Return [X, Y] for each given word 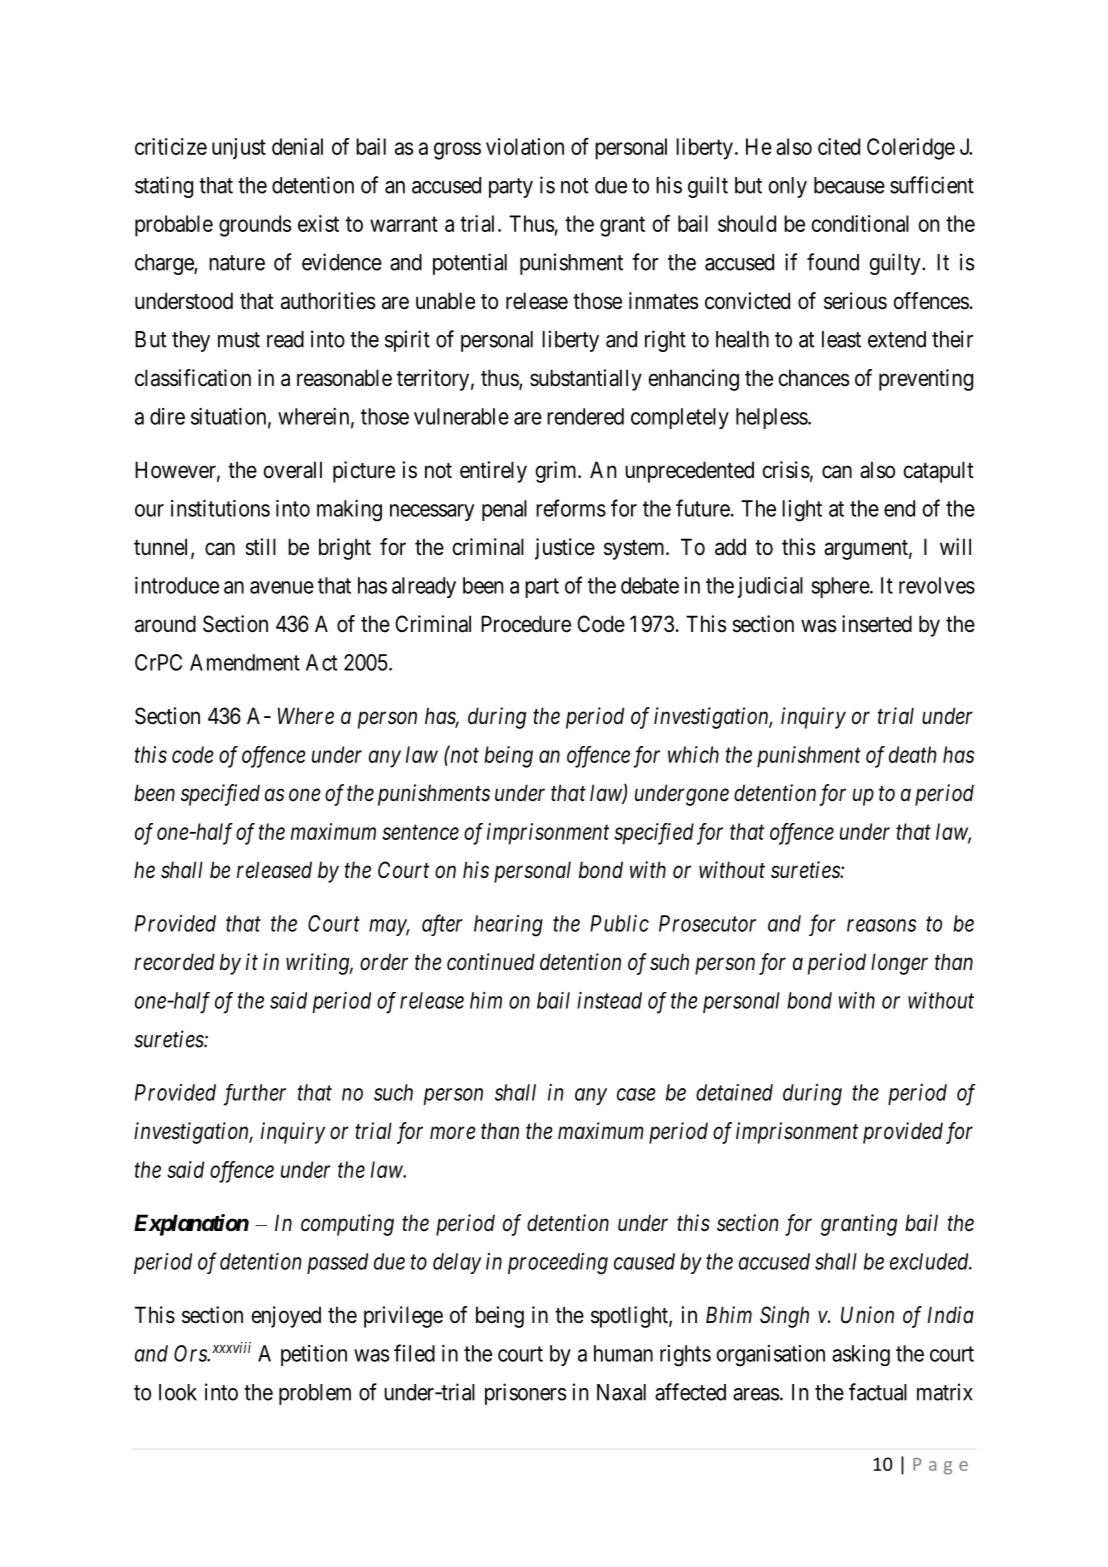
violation [525, 146]
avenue [282, 587]
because [849, 185]
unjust [239, 149]
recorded [174, 962]
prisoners [525, 1394]
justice [565, 549]
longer [899, 964]
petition [314, 1355]
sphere [841, 587]
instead [609, 1000]
